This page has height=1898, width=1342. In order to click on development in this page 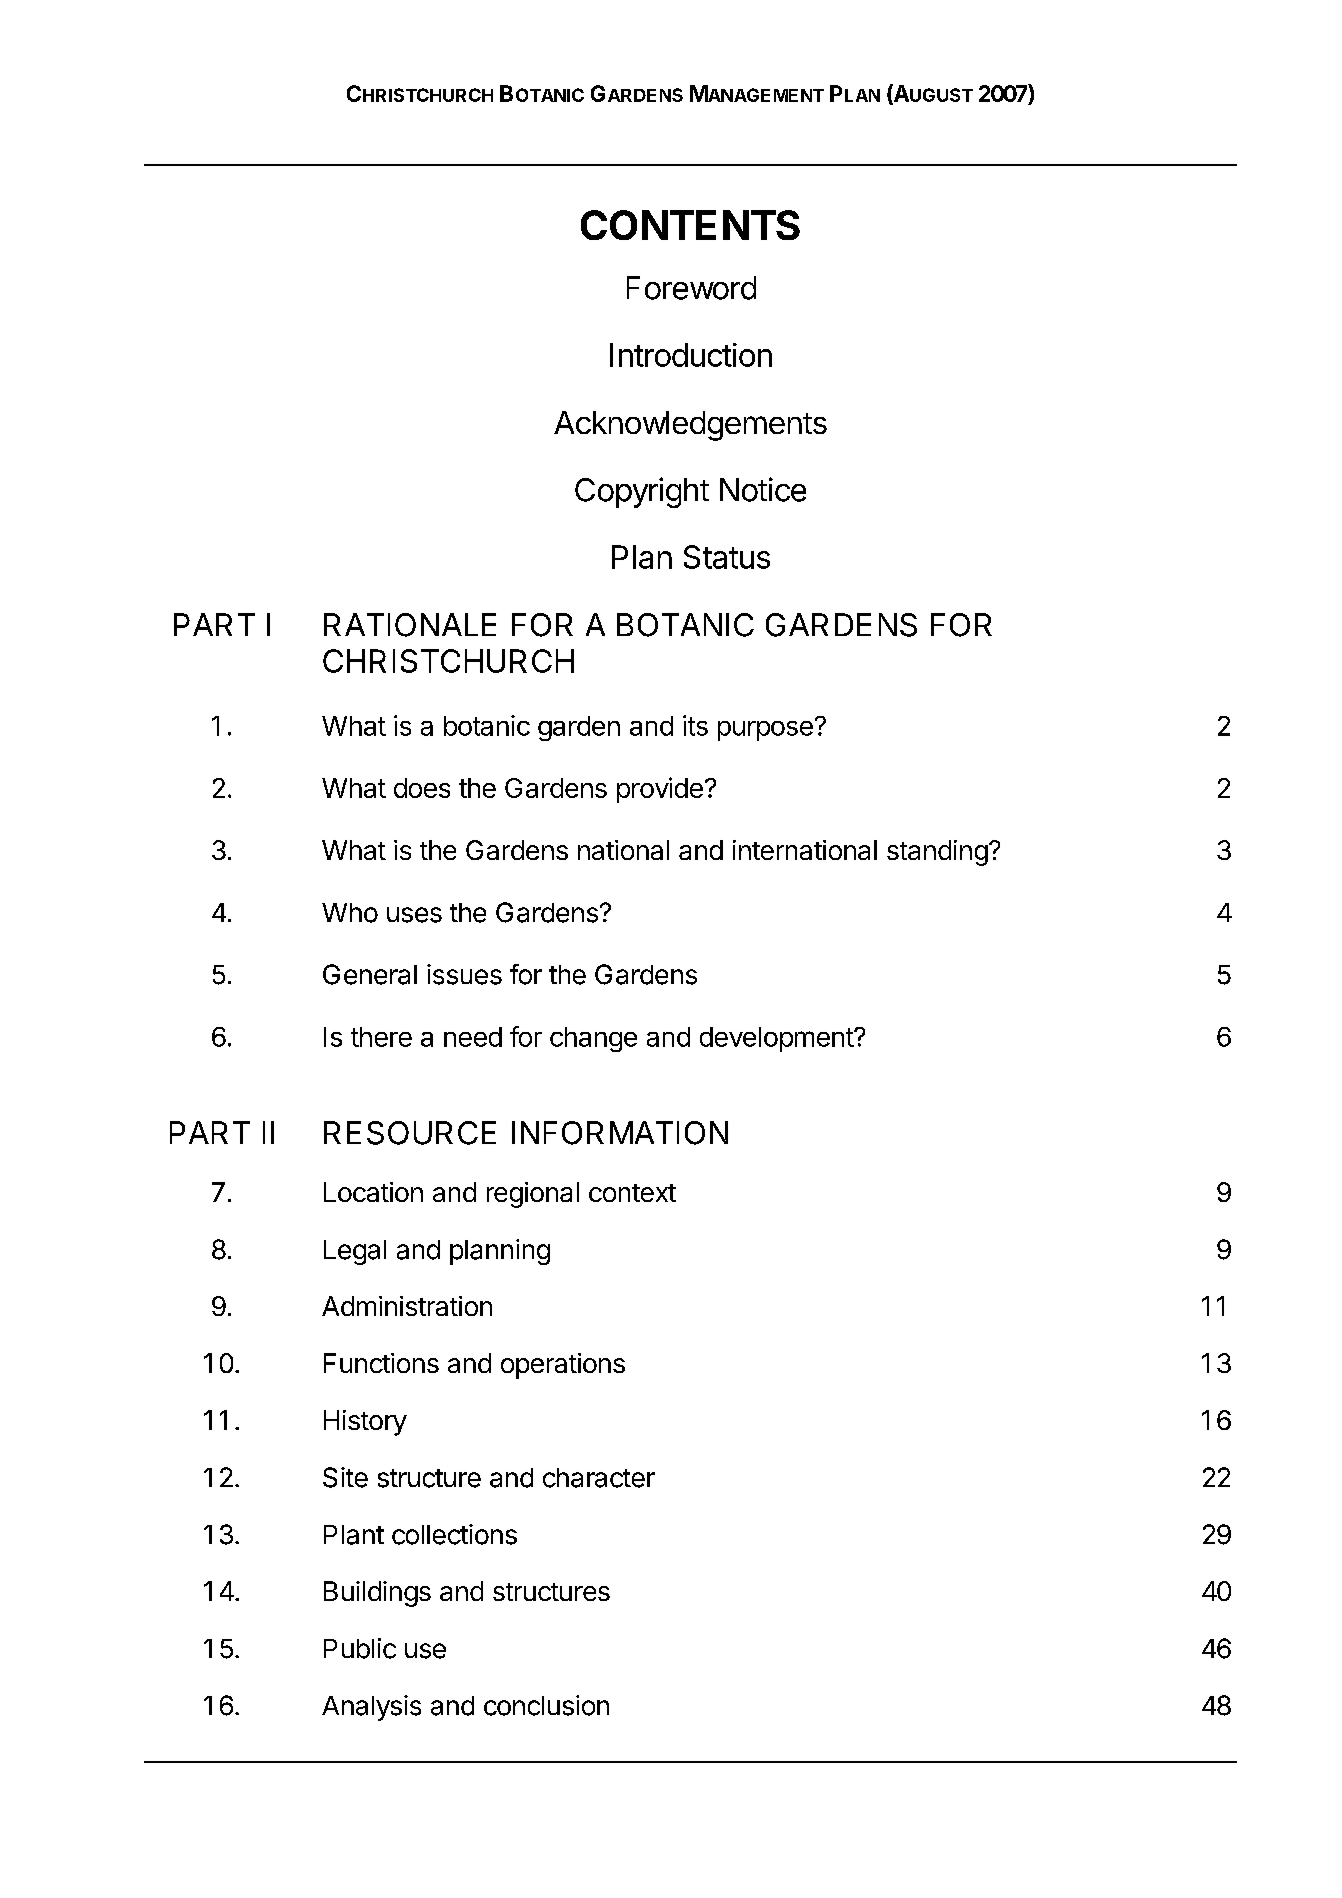, I will do `click(777, 1039)`.
